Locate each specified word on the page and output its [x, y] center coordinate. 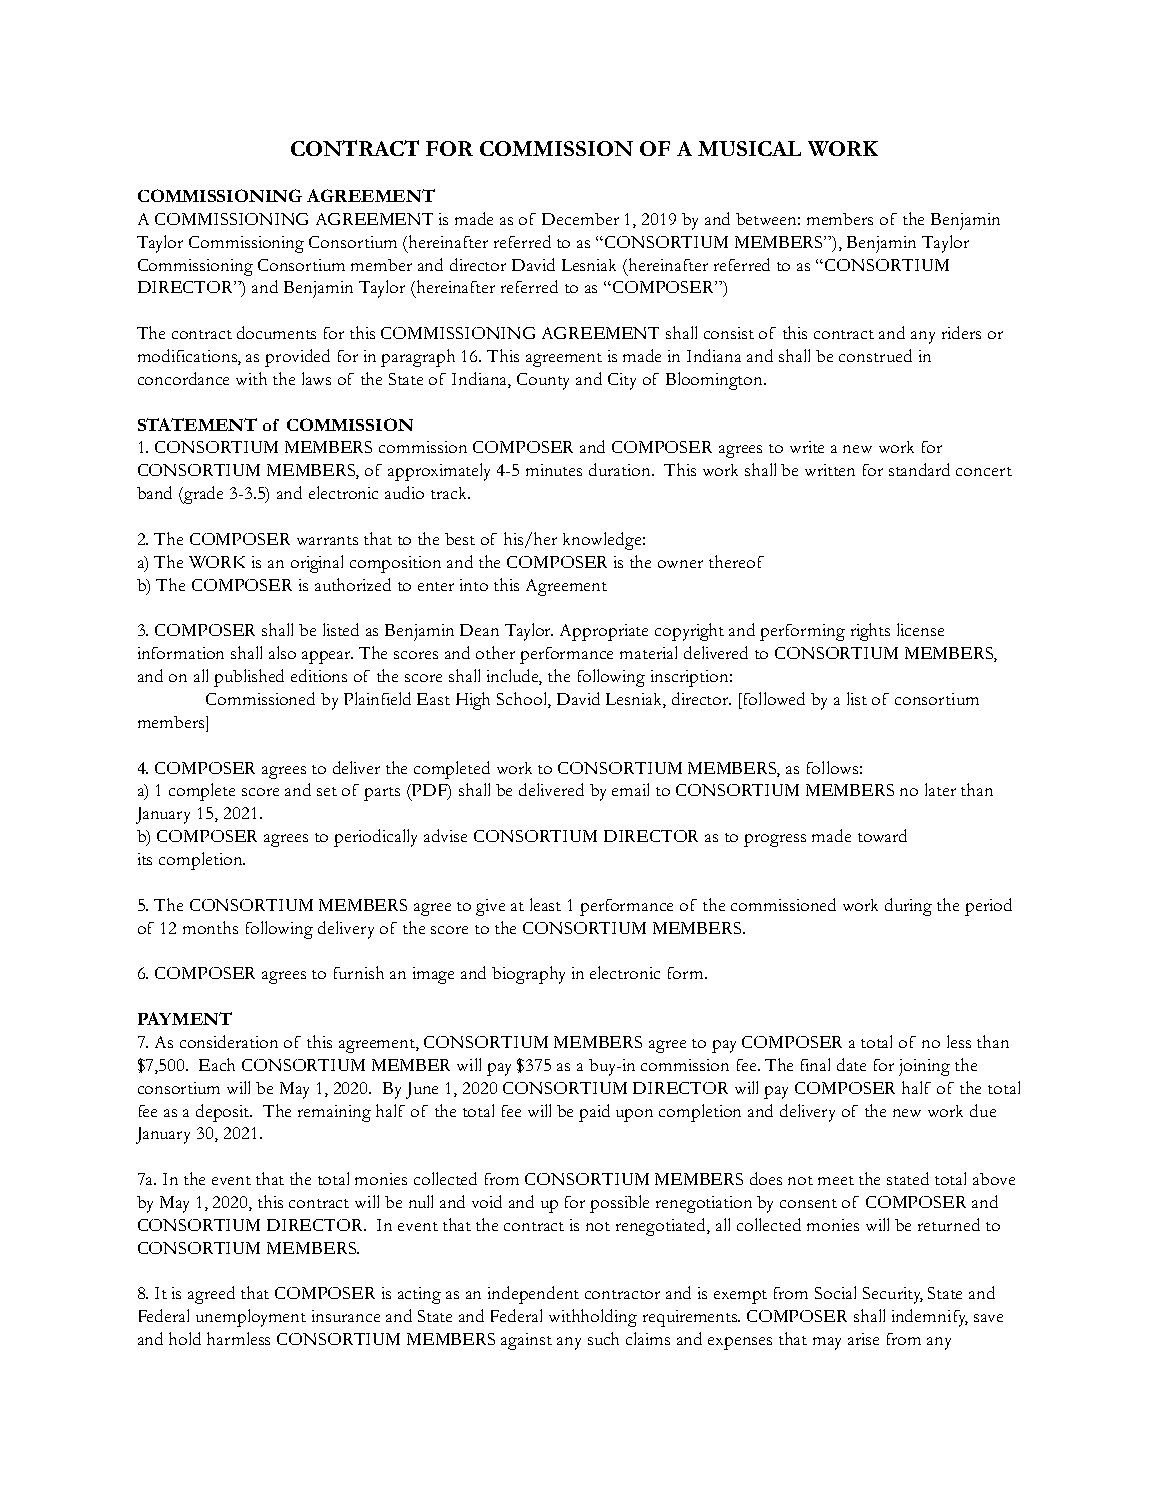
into [474, 585]
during [908, 907]
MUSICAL [749, 148]
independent [533, 1295]
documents [276, 332]
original [317, 564]
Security [893, 1295]
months [210, 927]
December [580, 219]
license [920, 629]
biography [528, 975]
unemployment [251, 1318]
